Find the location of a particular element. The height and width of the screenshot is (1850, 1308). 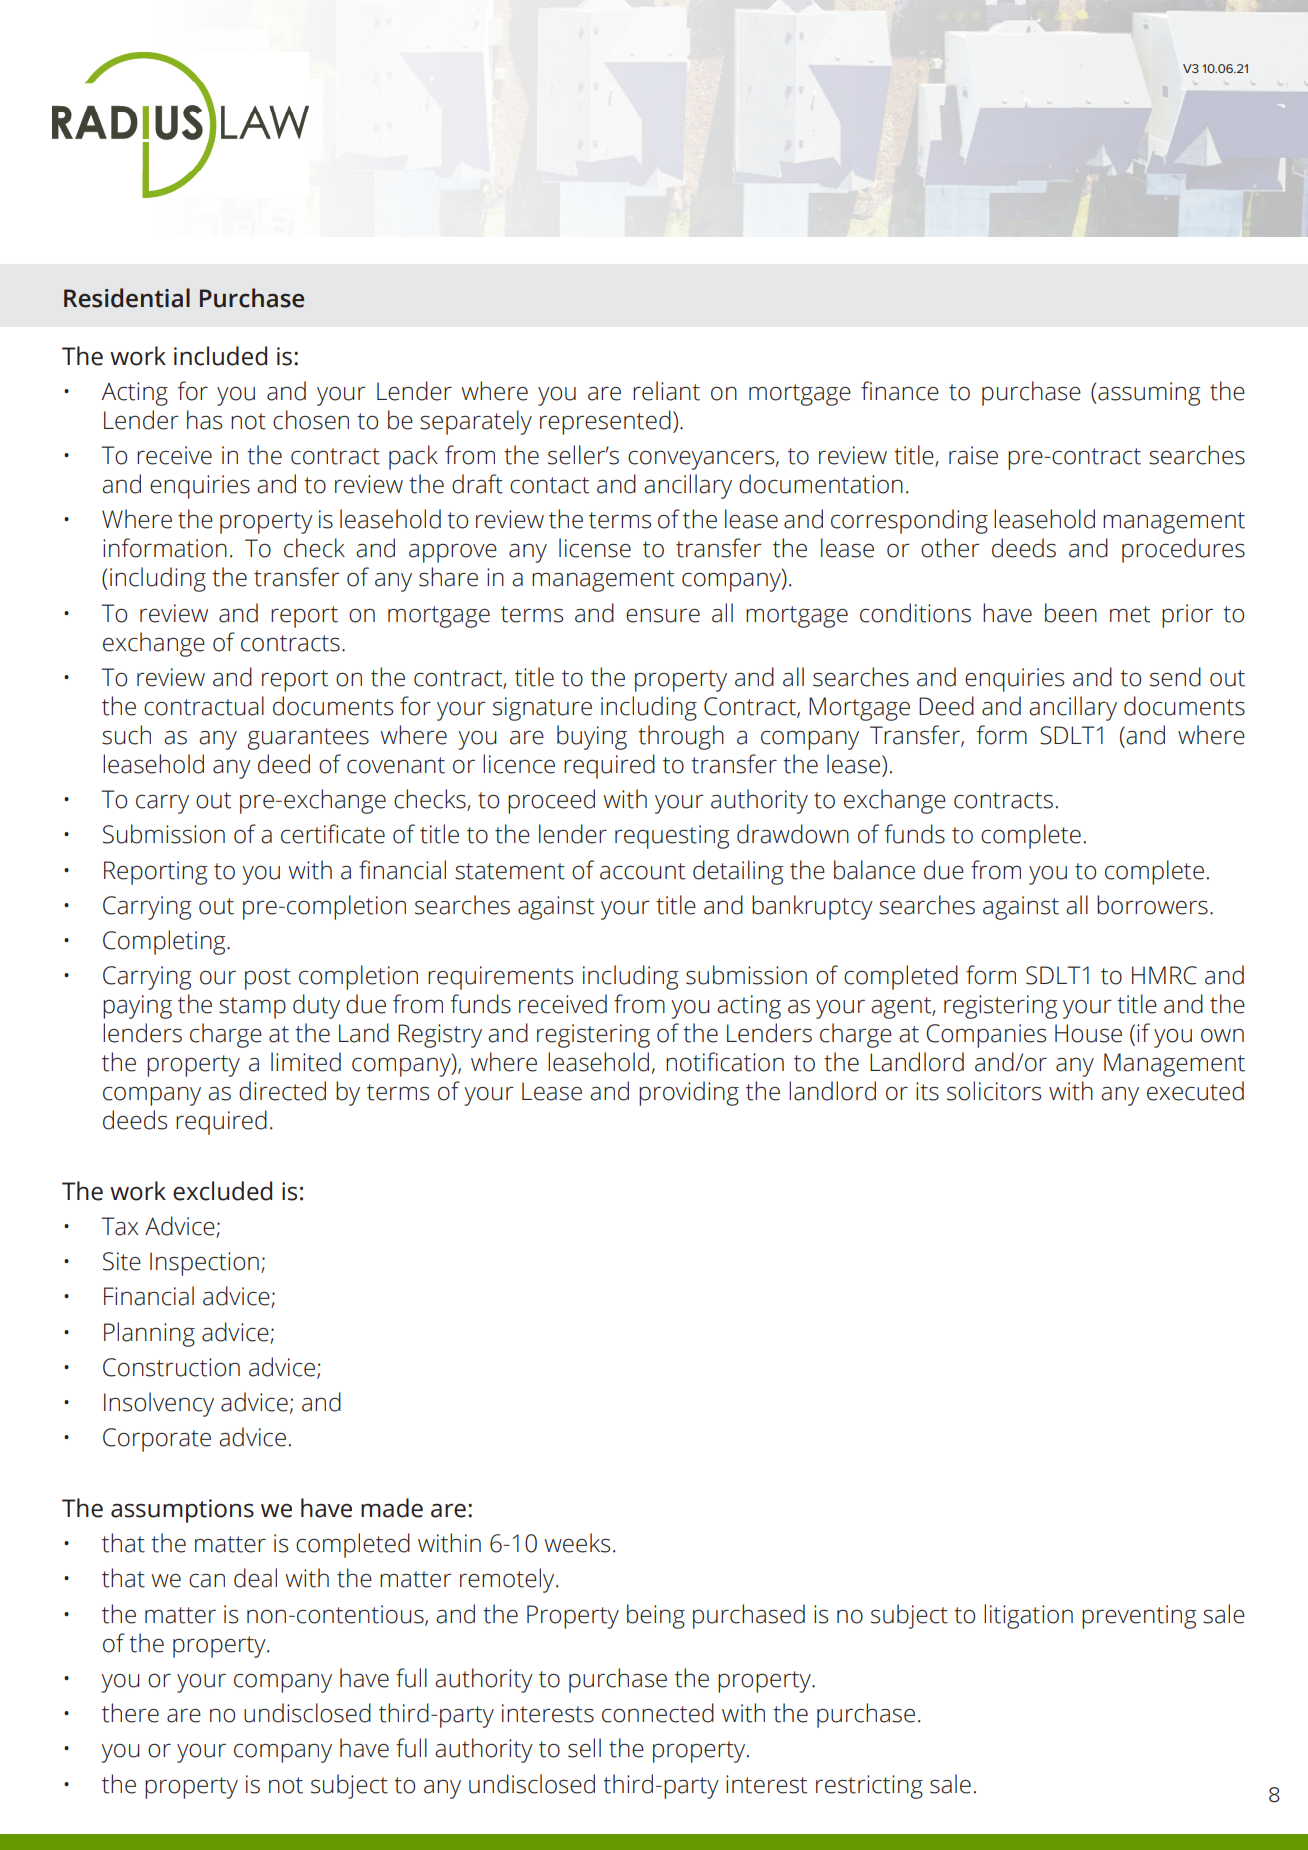

stamp is located at coordinates (252, 1008).
